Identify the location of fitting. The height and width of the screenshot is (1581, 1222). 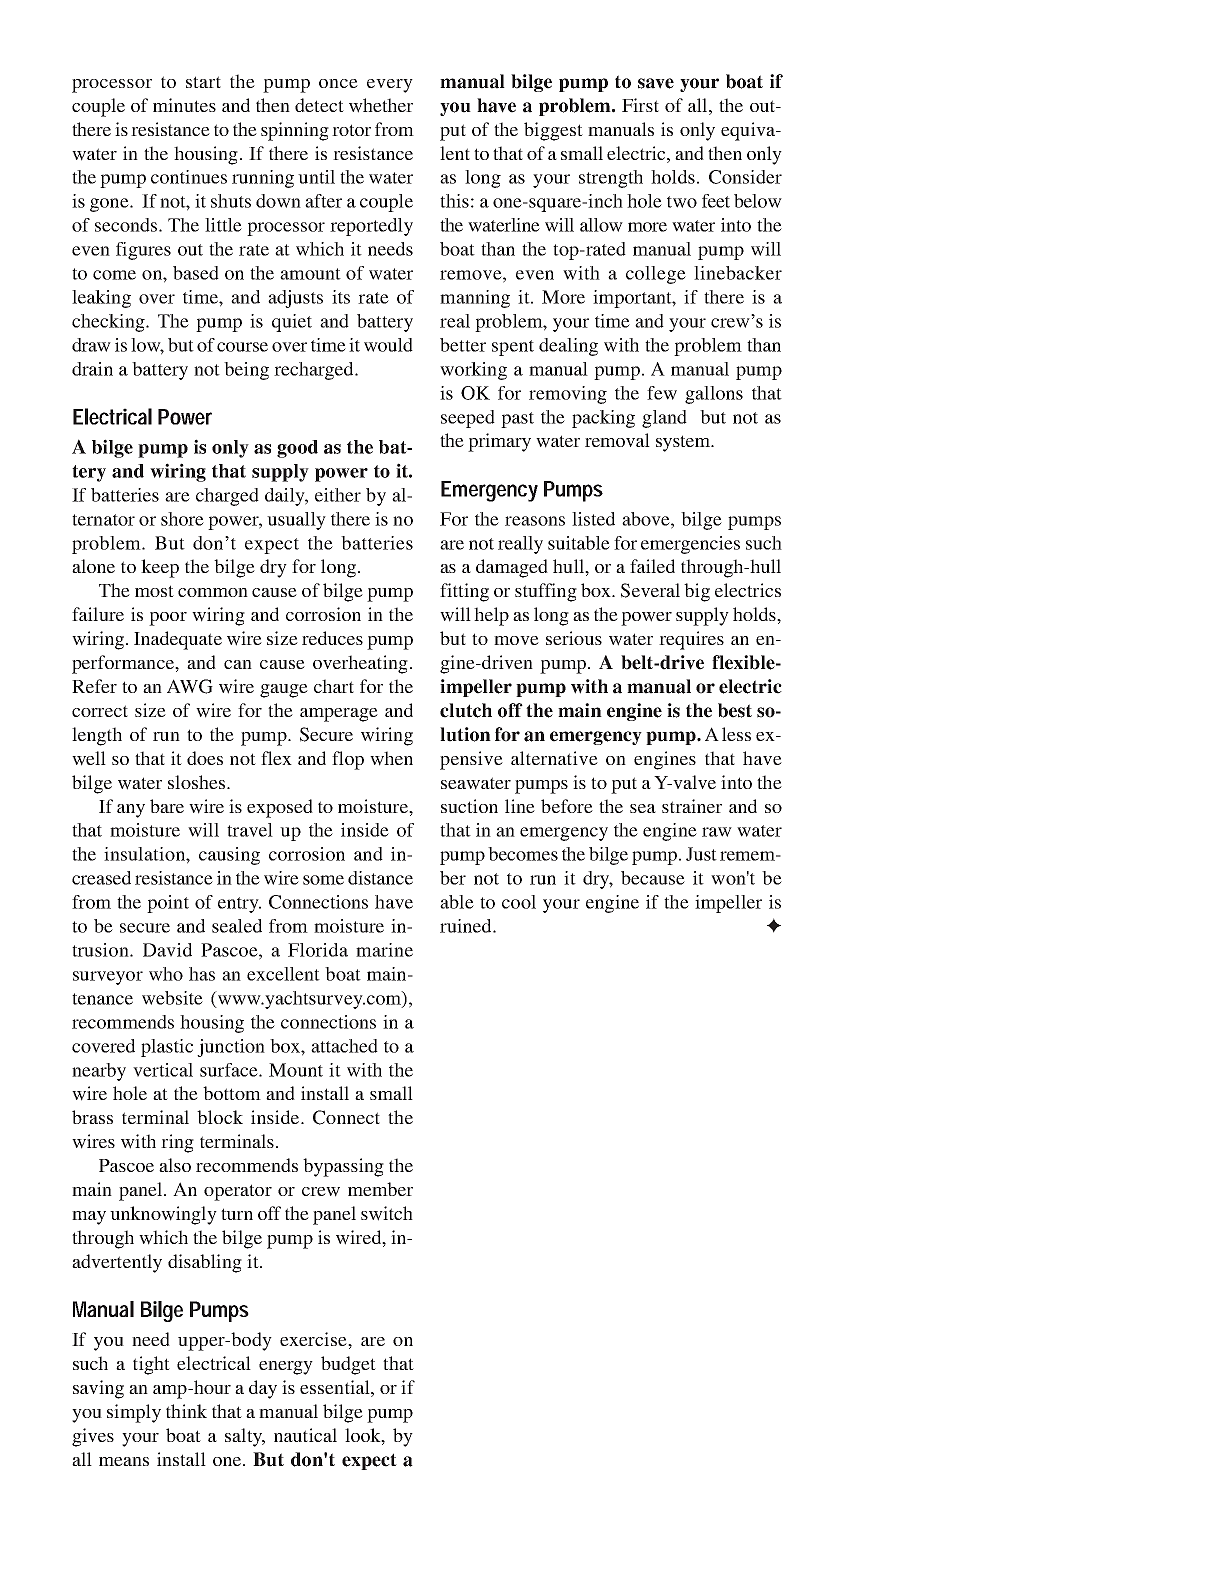
(464, 592).
